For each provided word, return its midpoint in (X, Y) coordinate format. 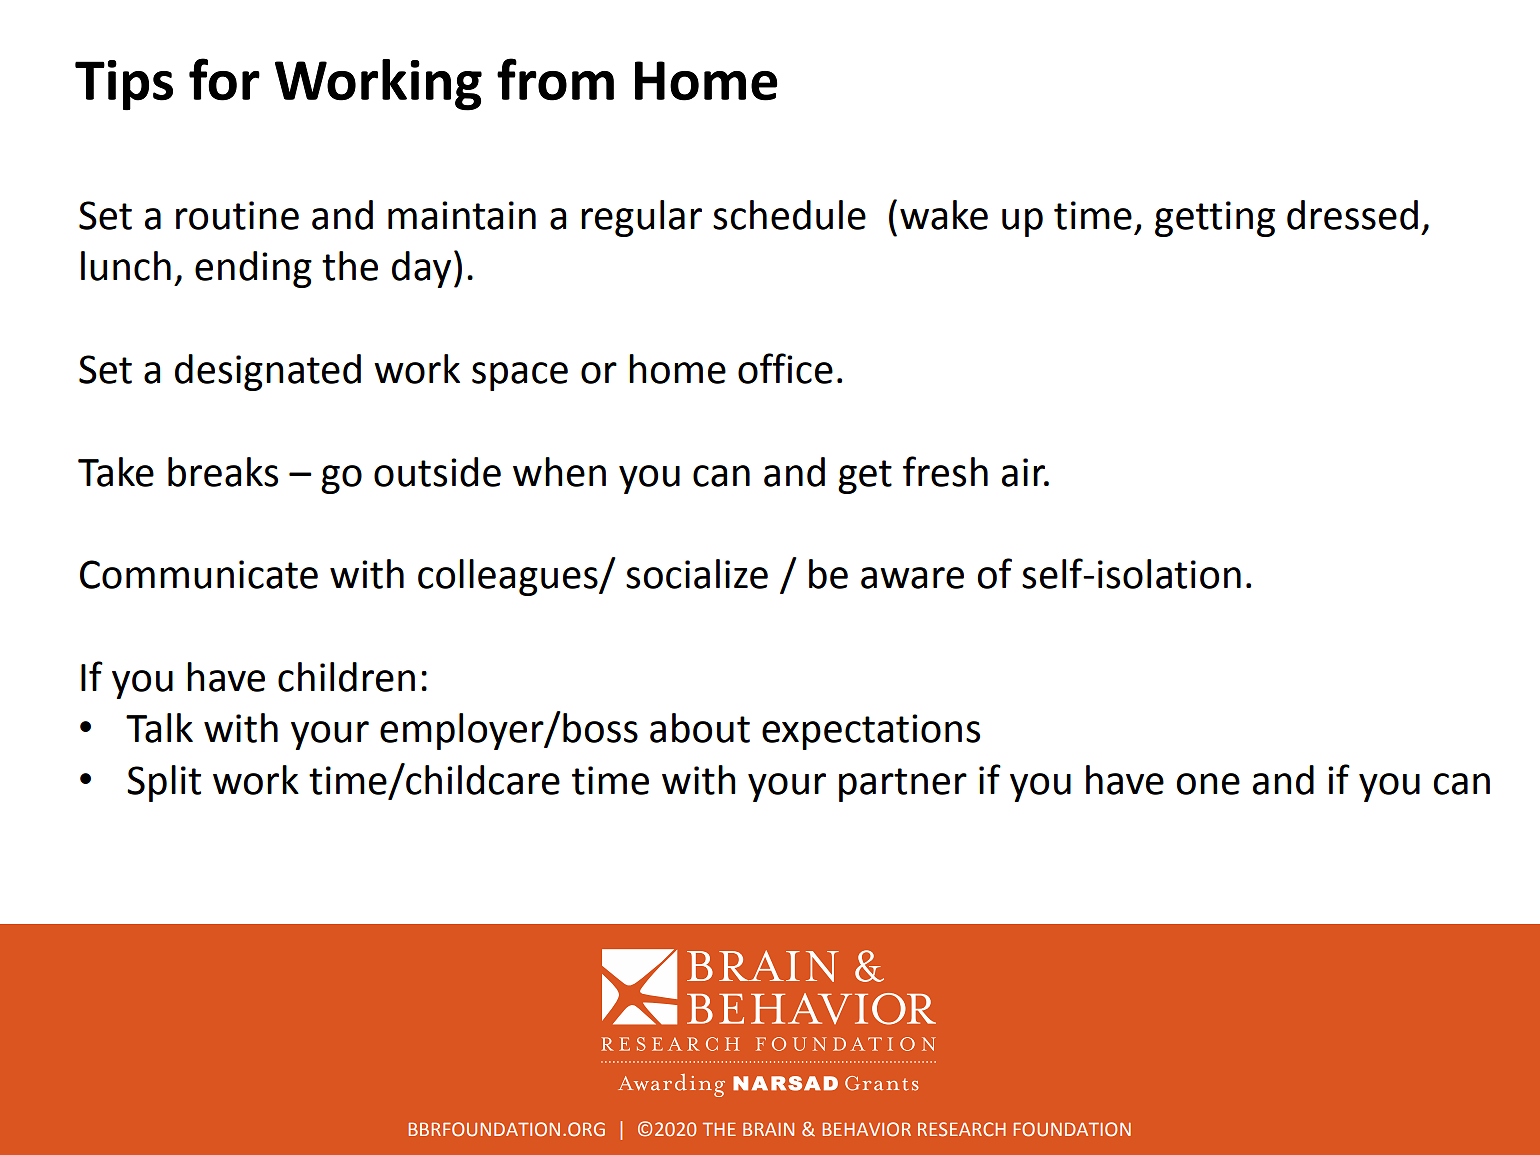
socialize (697, 574)
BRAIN (768, 1129)
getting (1215, 219)
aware (912, 578)
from (555, 79)
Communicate (199, 574)
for (224, 79)
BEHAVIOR (866, 1129)
